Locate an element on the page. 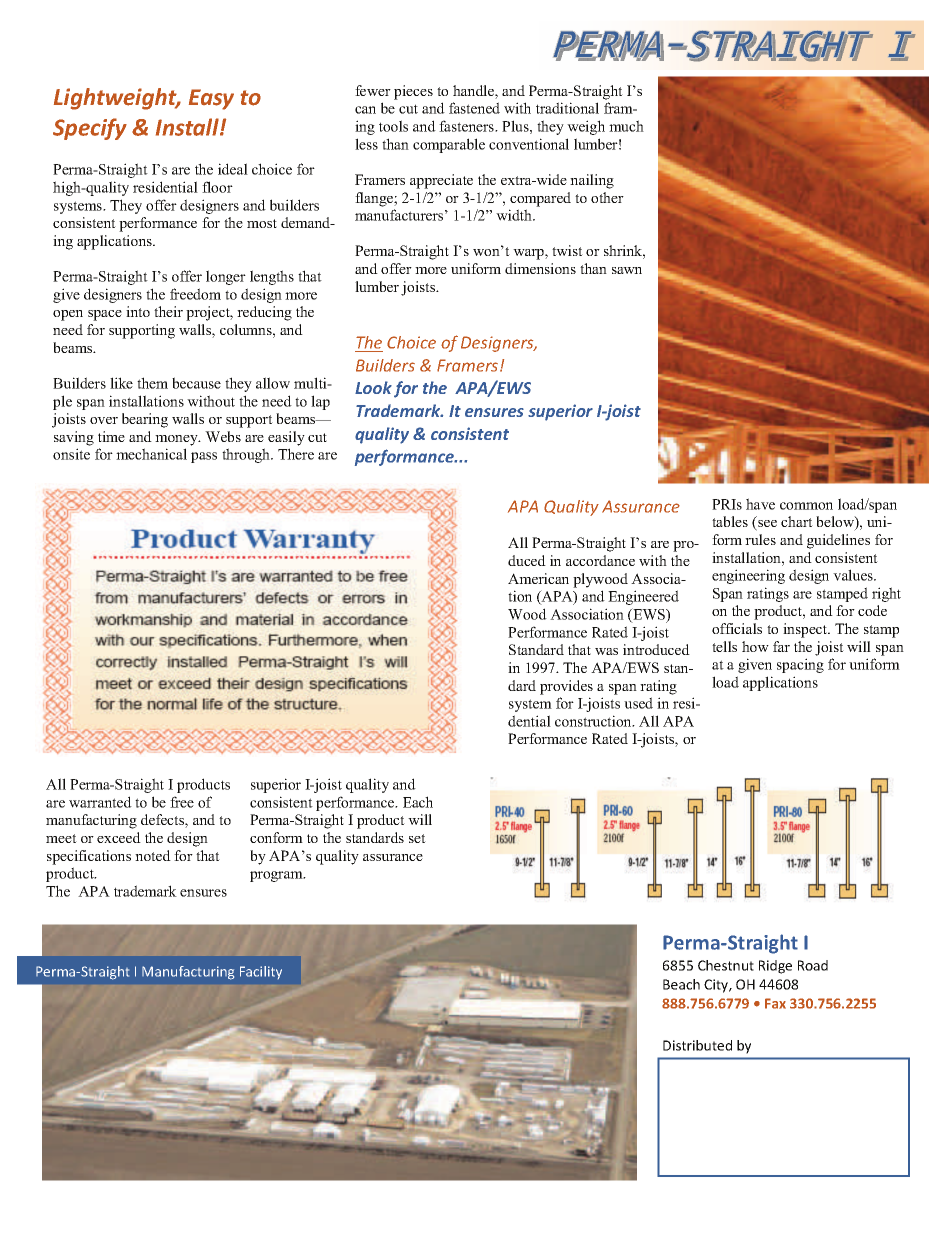 This page has height=1233, width=952. Facility is located at coordinates (261, 972).
